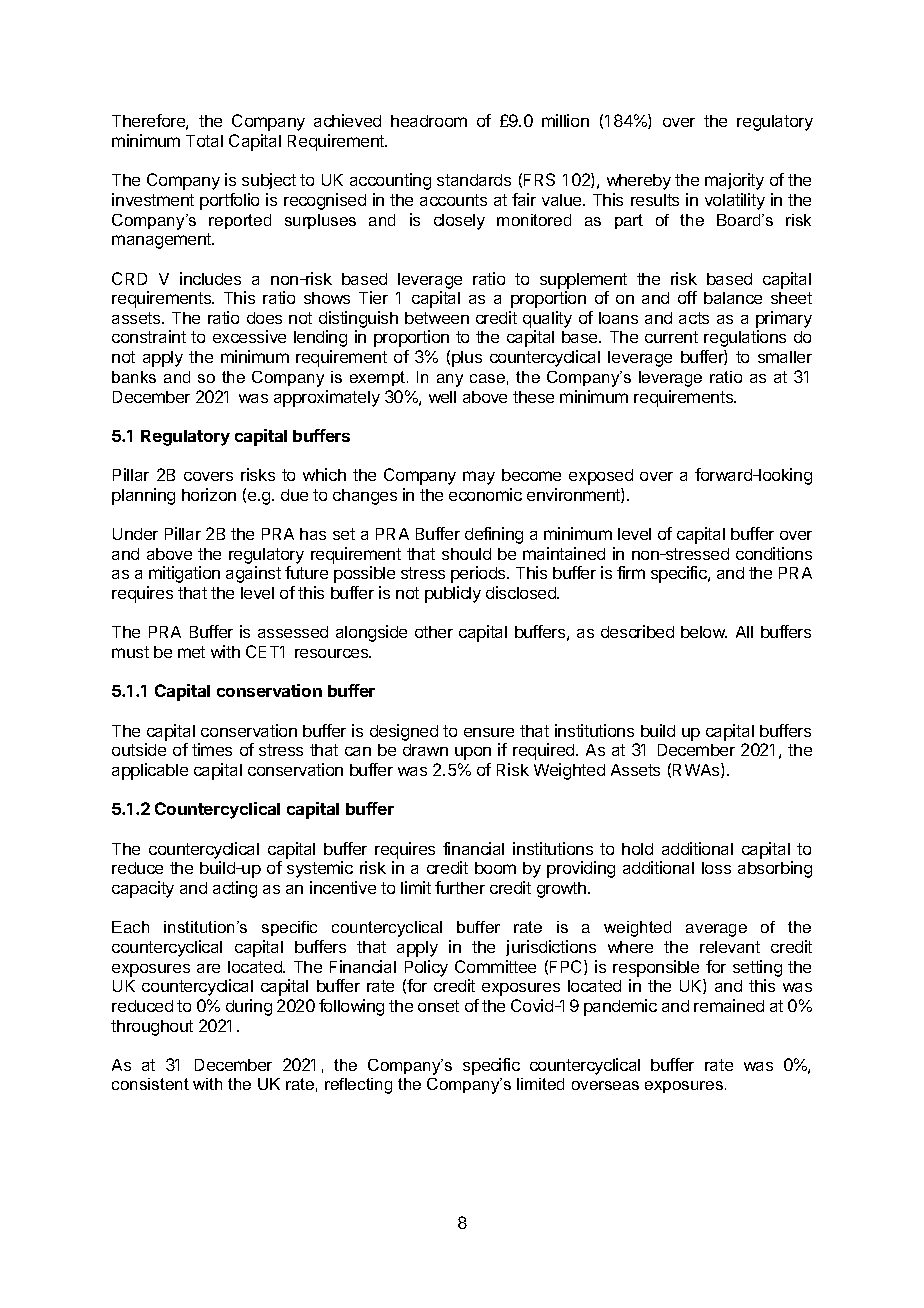 This screenshot has height=1308, width=924. What do you see at coordinates (601, 477) in the screenshot?
I see `exposed` at bounding box center [601, 477].
